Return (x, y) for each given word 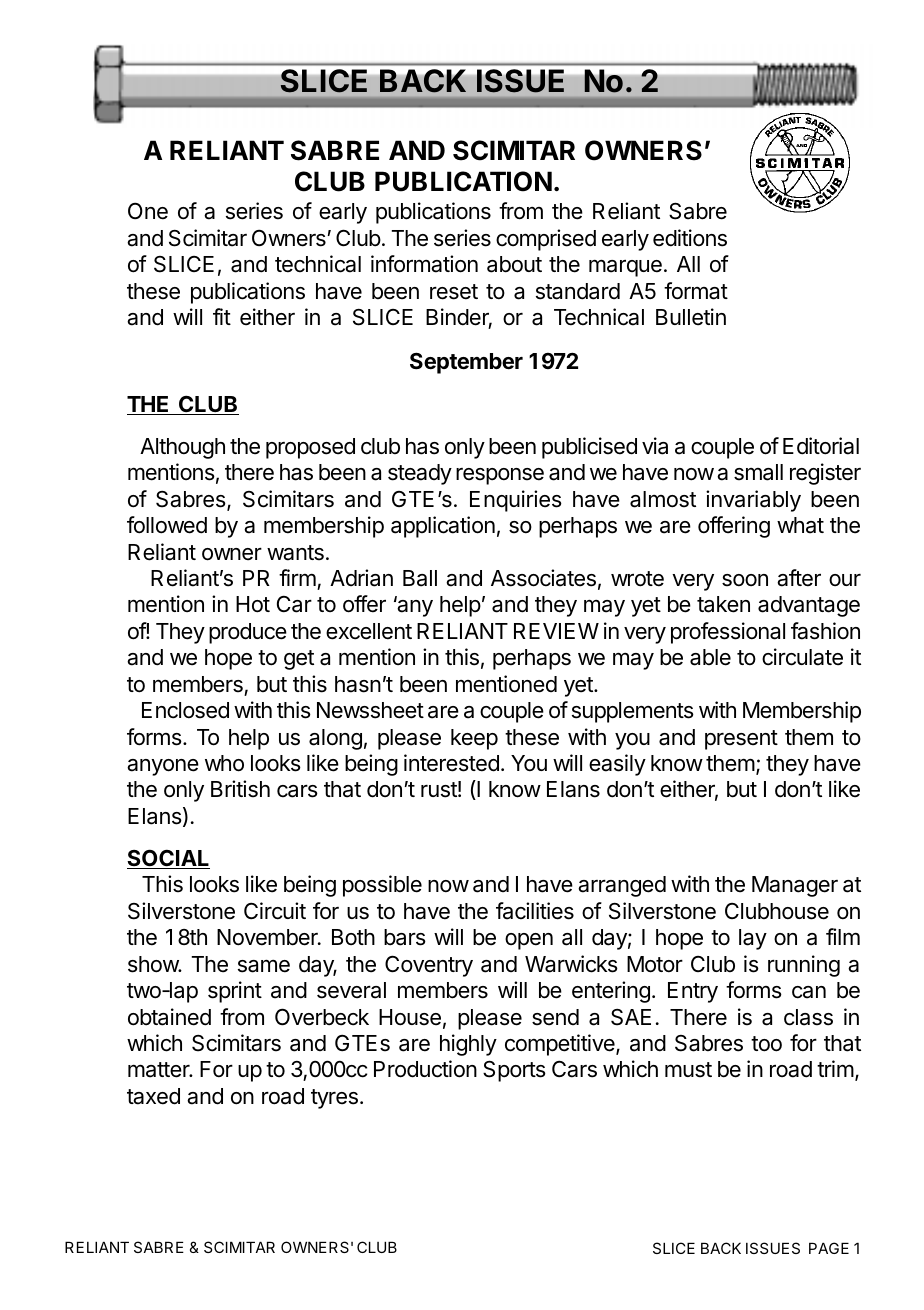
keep (474, 739)
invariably (753, 501)
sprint (235, 992)
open (529, 941)
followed (167, 525)
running (804, 966)
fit (222, 316)
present (741, 740)
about (514, 264)
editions (690, 238)
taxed (153, 1096)
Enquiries (516, 501)
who (224, 763)
